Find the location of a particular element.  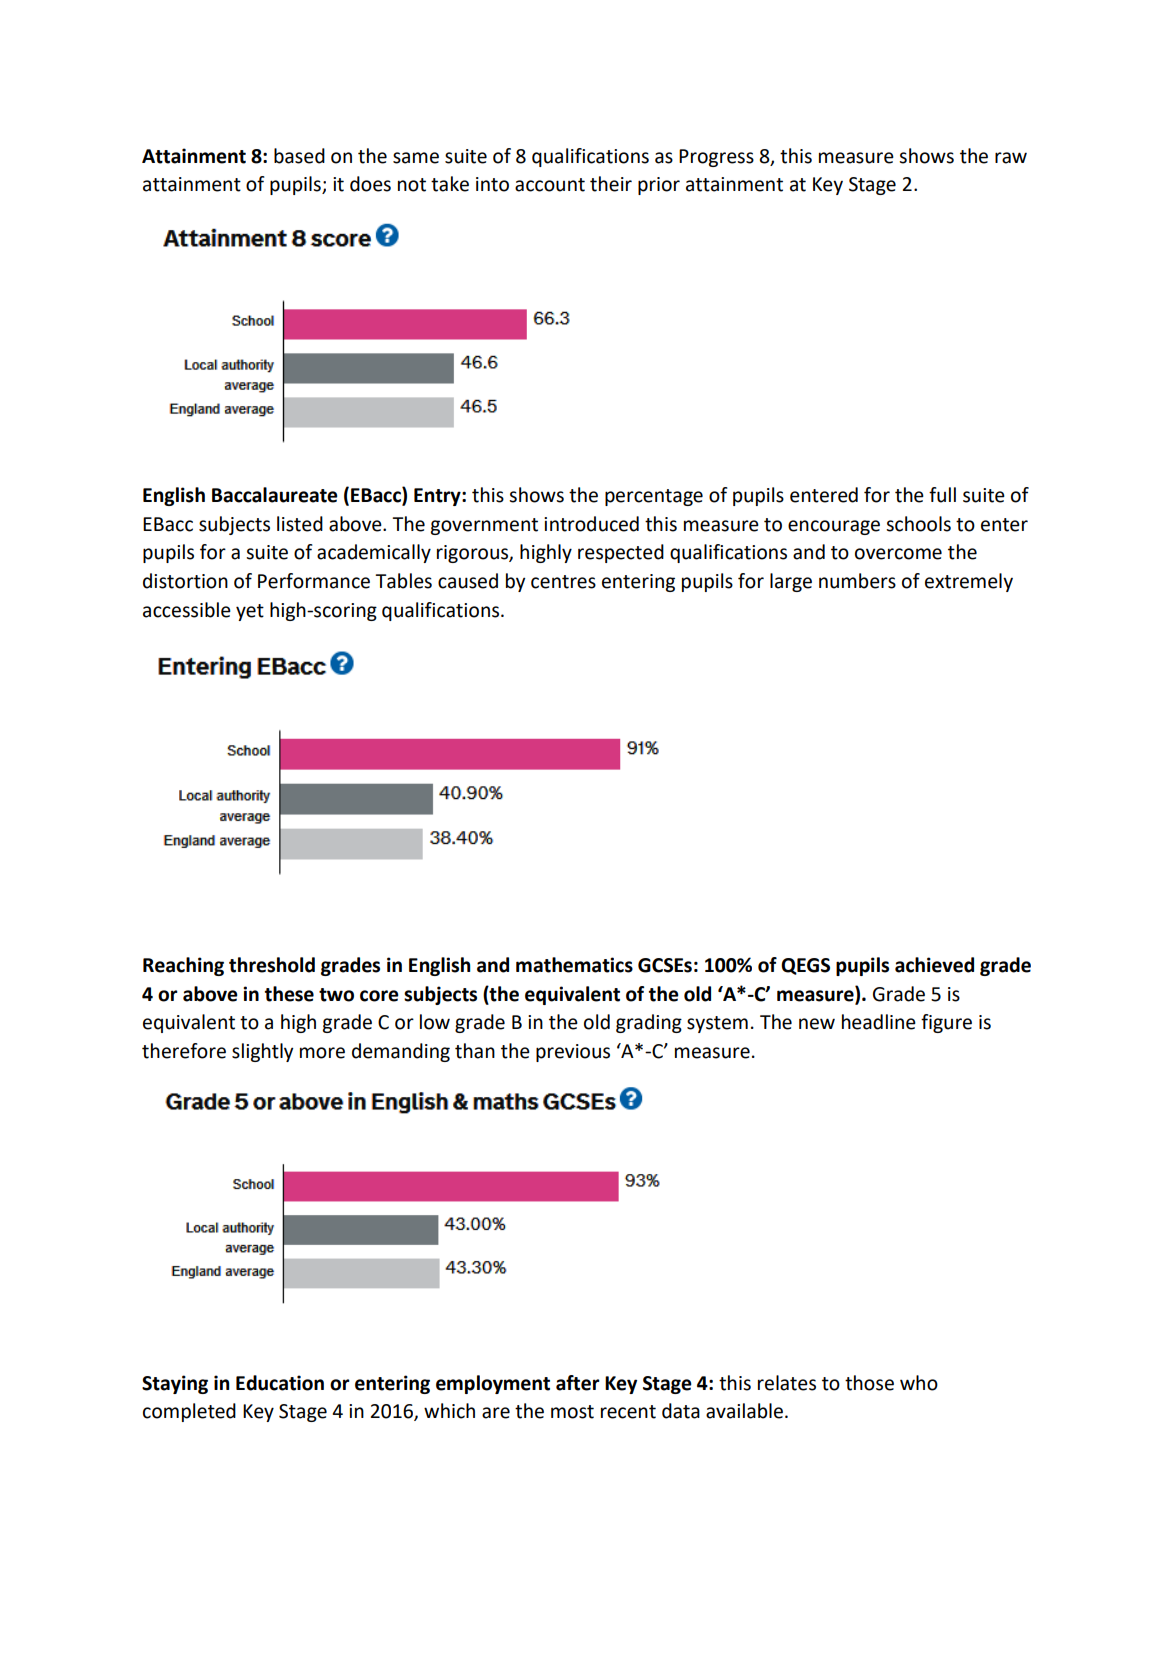

their is located at coordinates (611, 184).
